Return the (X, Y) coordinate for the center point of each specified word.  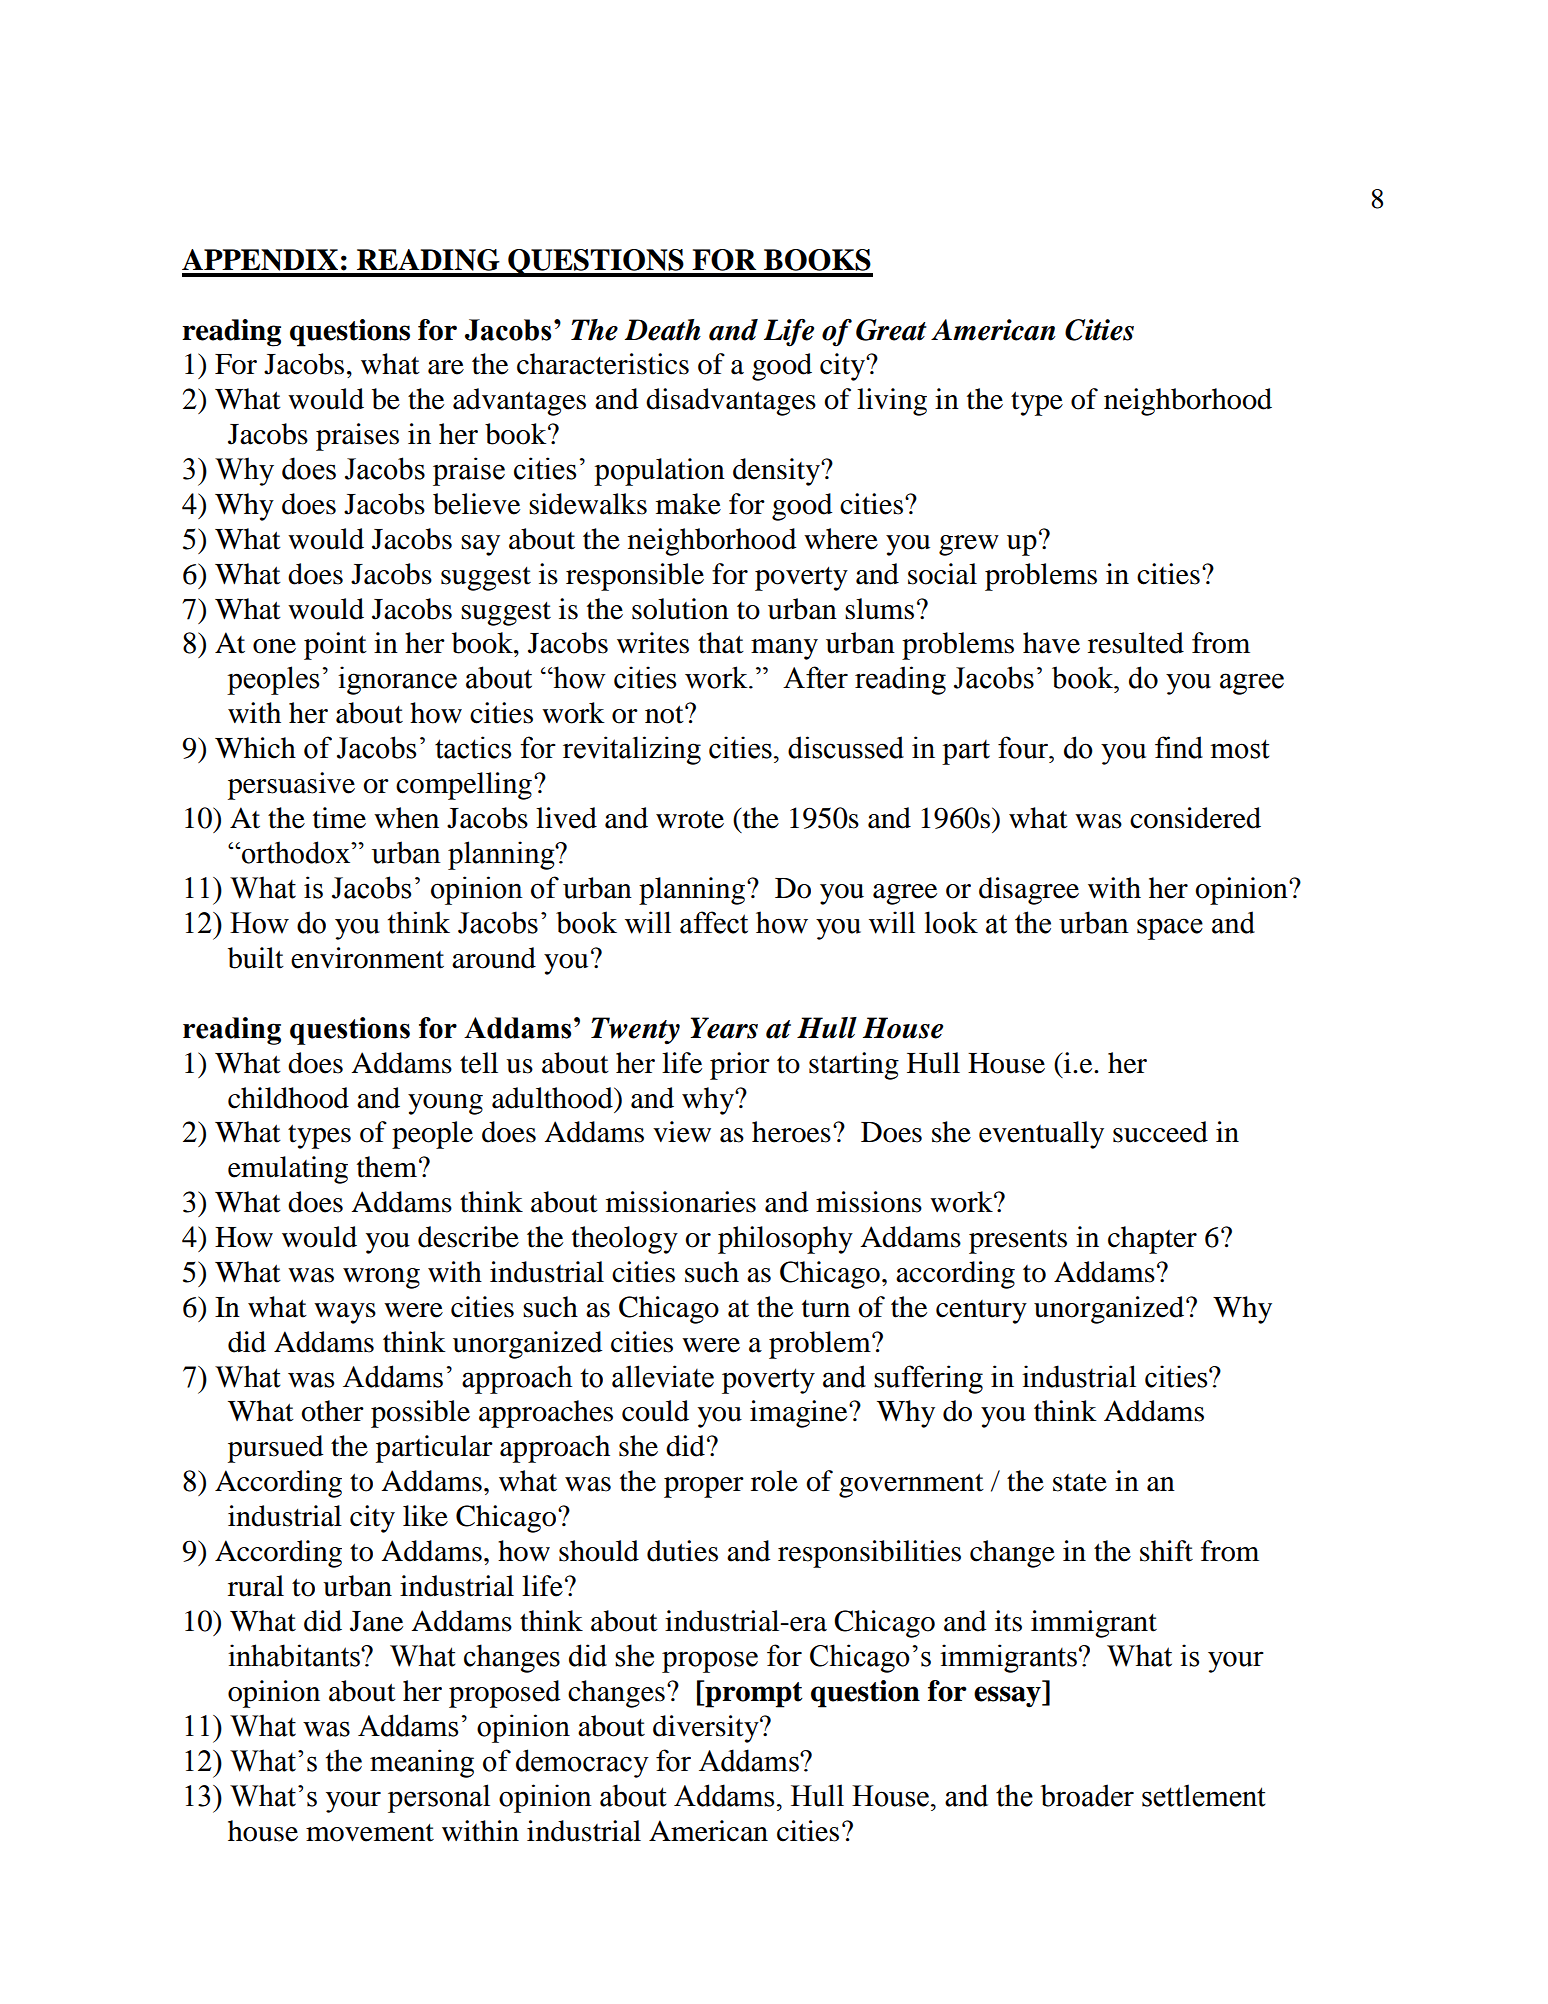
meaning (422, 1763)
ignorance (397, 680)
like (425, 1516)
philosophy (785, 1240)
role (774, 1481)
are (446, 367)
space (1170, 929)
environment (367, 958)
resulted (1136, 643)
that (721, 643)
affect (714, 922)
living (892, 402)
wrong (381, 1278)
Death (663, 330)
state (1080, 1483)
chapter (1152, 1240)
